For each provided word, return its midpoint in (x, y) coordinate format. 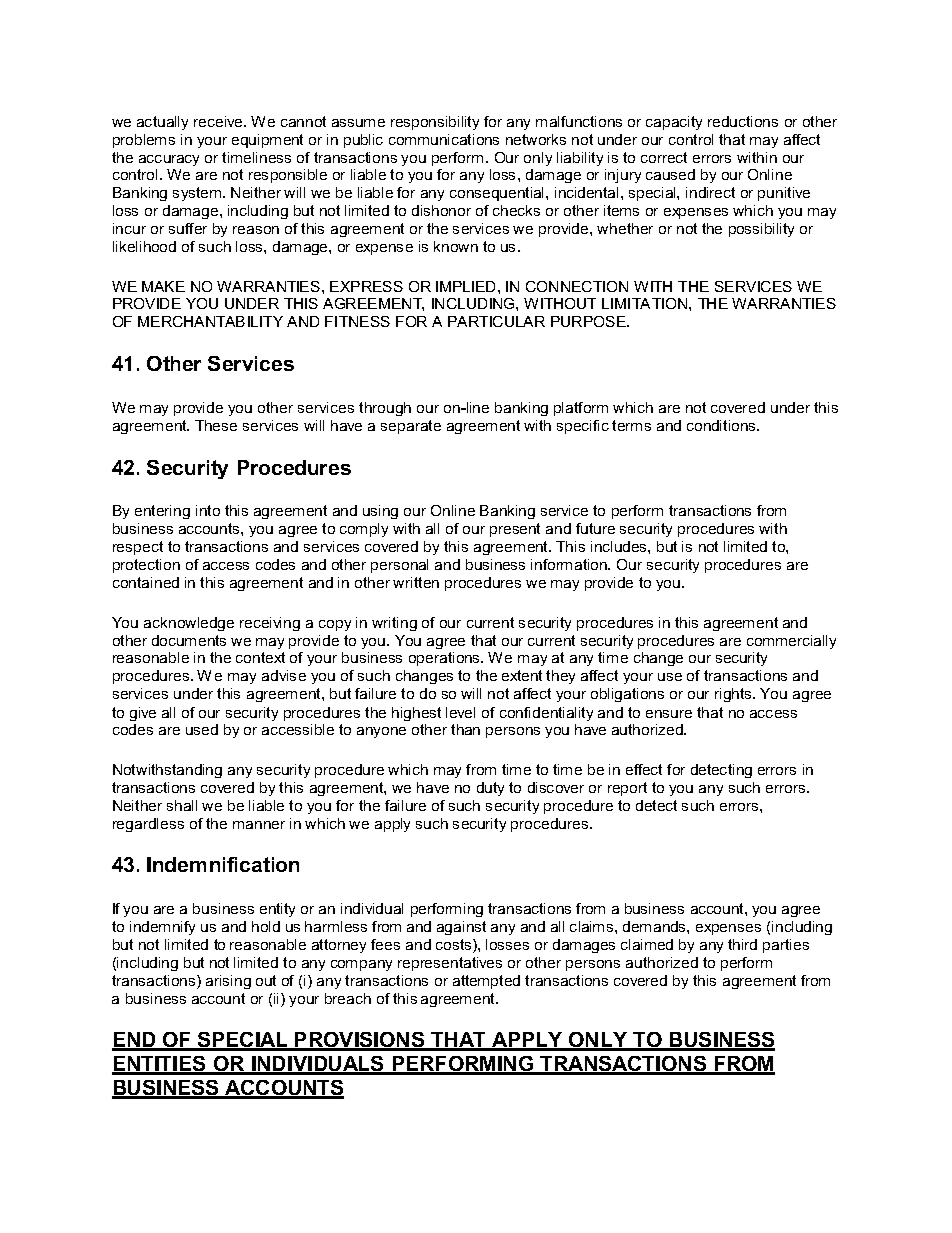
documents (189, 640)
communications (444, 139)
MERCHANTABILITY (210, 321)
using (380, 512)
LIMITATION (646, 303)
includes (620, 546)
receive (219, 121)
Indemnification (223, 864)
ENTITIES (160, 1065)
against (461, 928)
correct (664, 157)
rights (734, 695)
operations (446, 659)
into (208, 510)
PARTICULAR (496, 321)
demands (655, 926)
